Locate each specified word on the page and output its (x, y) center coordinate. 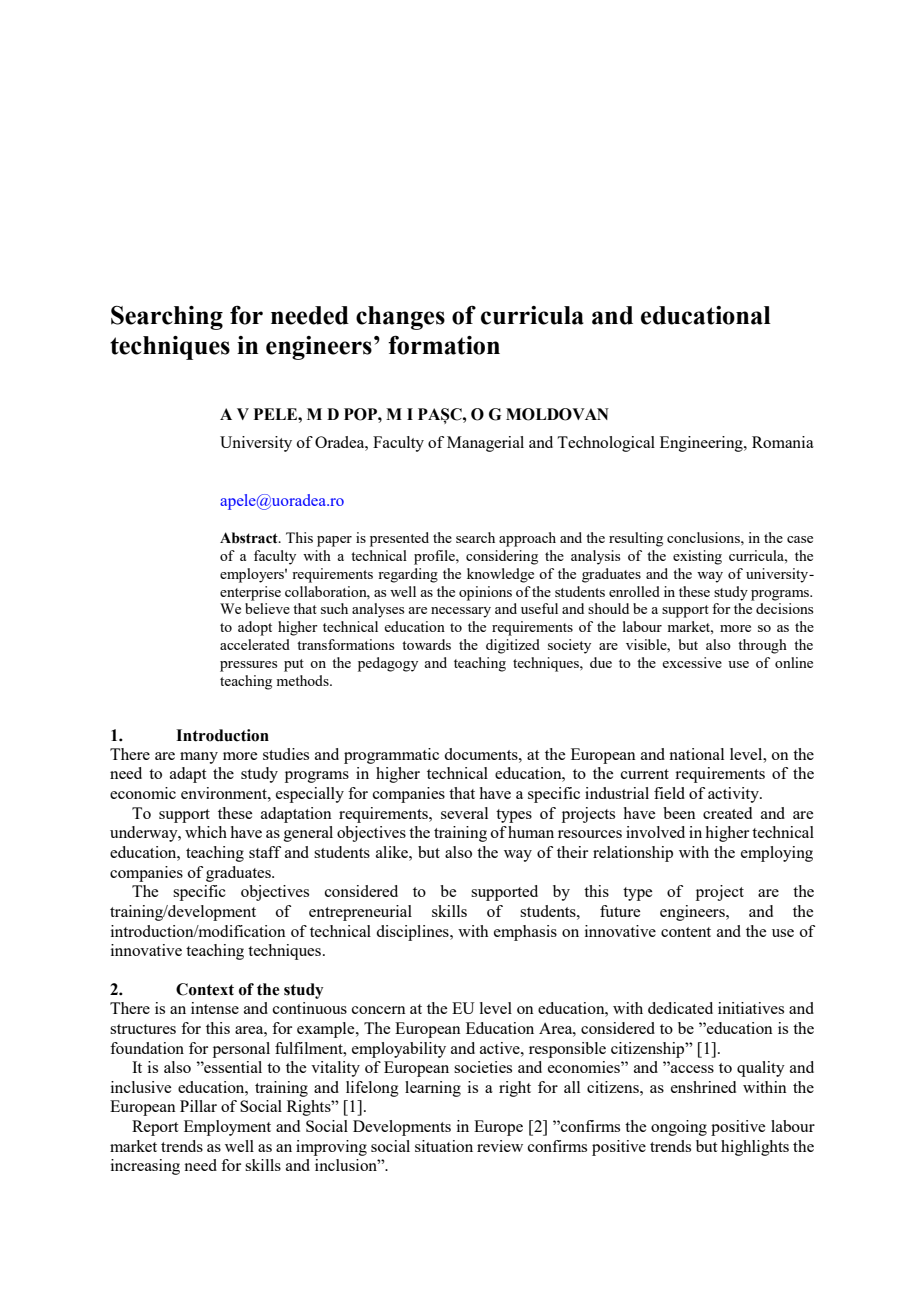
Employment (227, 1128)
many (199, 758)
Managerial (485, 444)
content (686, 932)
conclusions (704, 537)
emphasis (525, 933)
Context (205, 989)
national (696, 754)
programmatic (391, 756)
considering (502, 557)
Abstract (250, 538)
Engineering (702, 444)
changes (400, 318)
